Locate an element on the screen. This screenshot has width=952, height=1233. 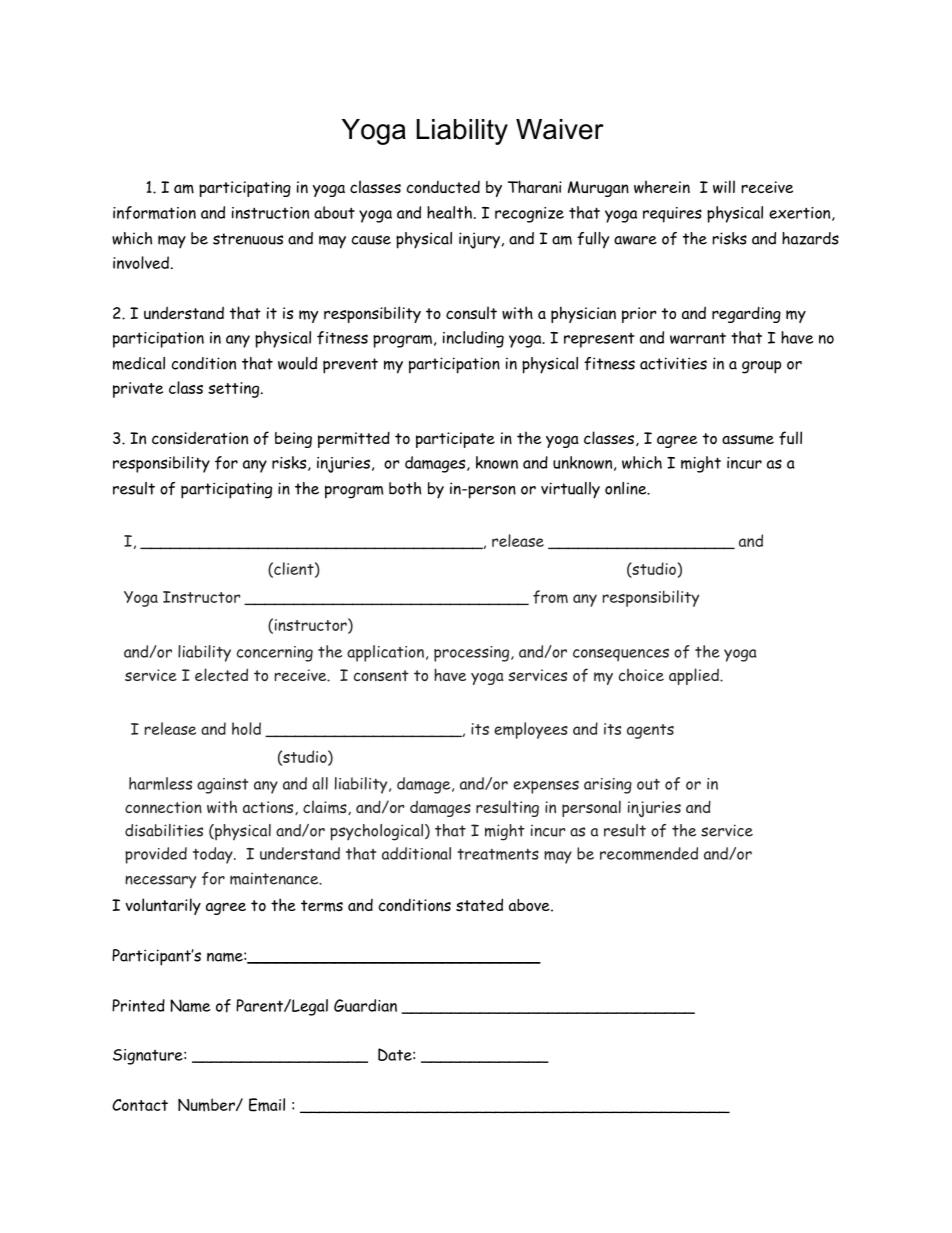
instruction is located at coordinates (270, 213).
